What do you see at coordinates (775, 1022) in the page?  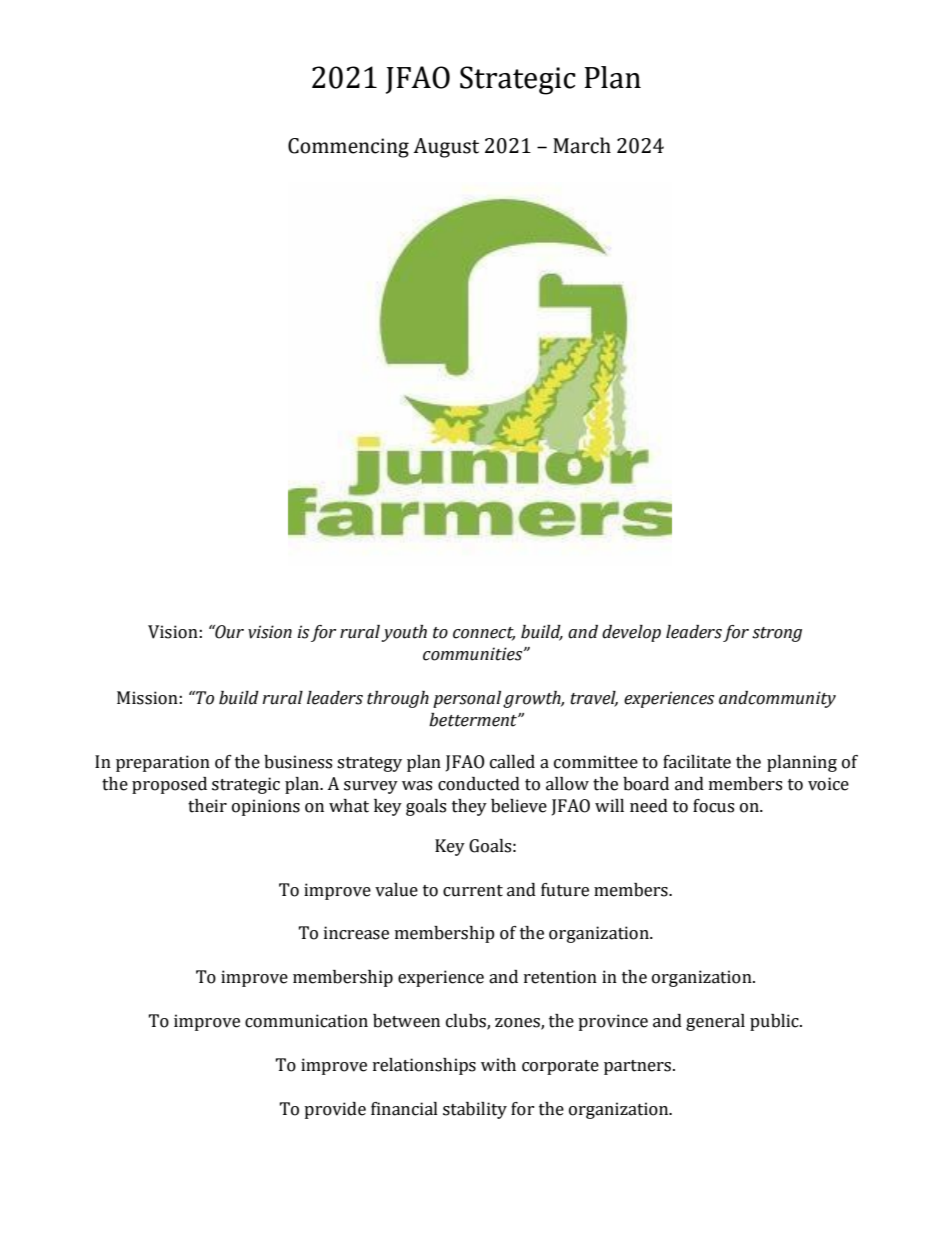 I see `public` at bounding box center [775, 1022].
